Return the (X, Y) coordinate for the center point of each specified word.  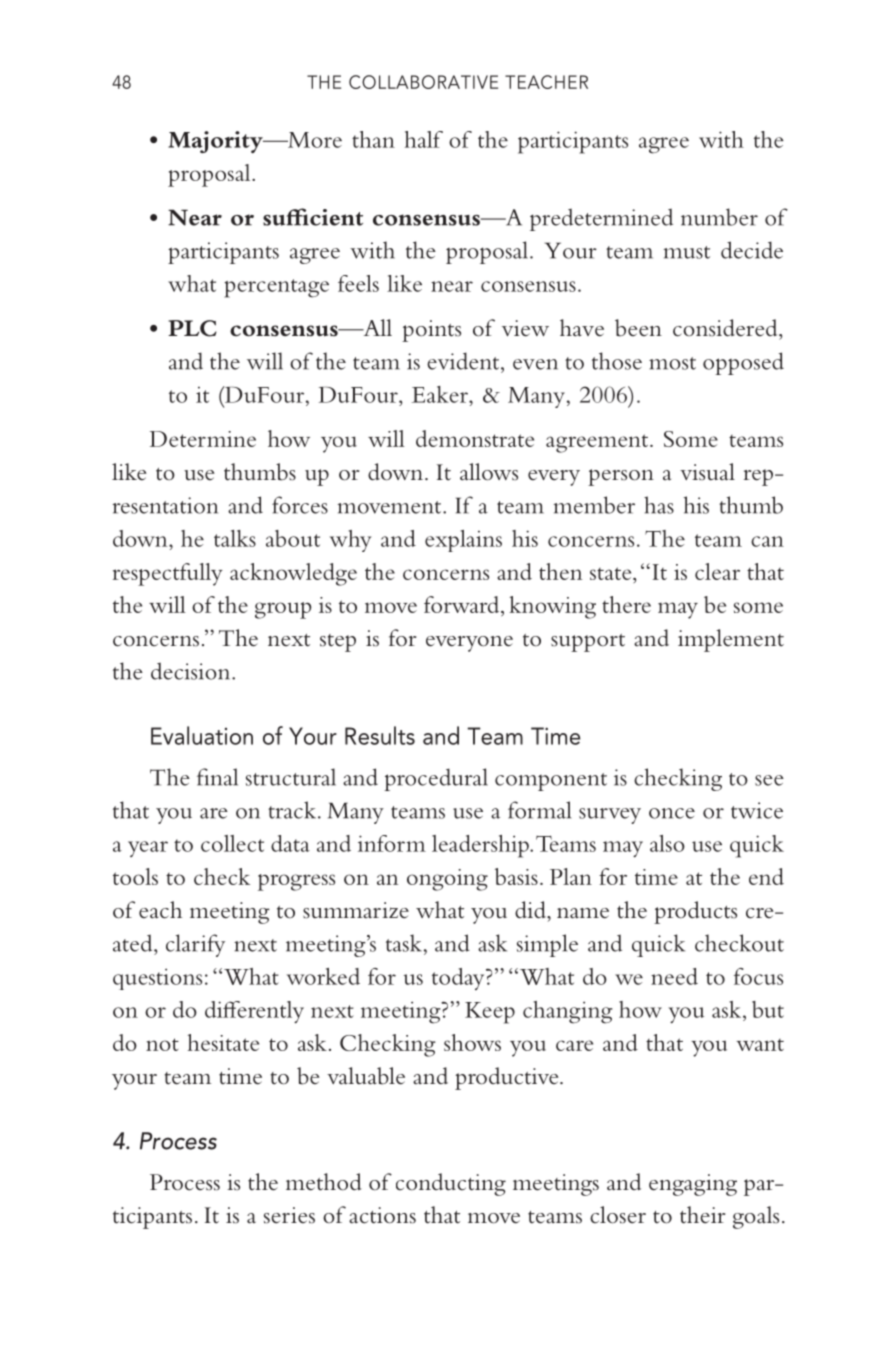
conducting (451, 1184)
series (289, 1215)
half (424, 139)
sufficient (313, 217)
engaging (693, 1185)
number (719, 217)
